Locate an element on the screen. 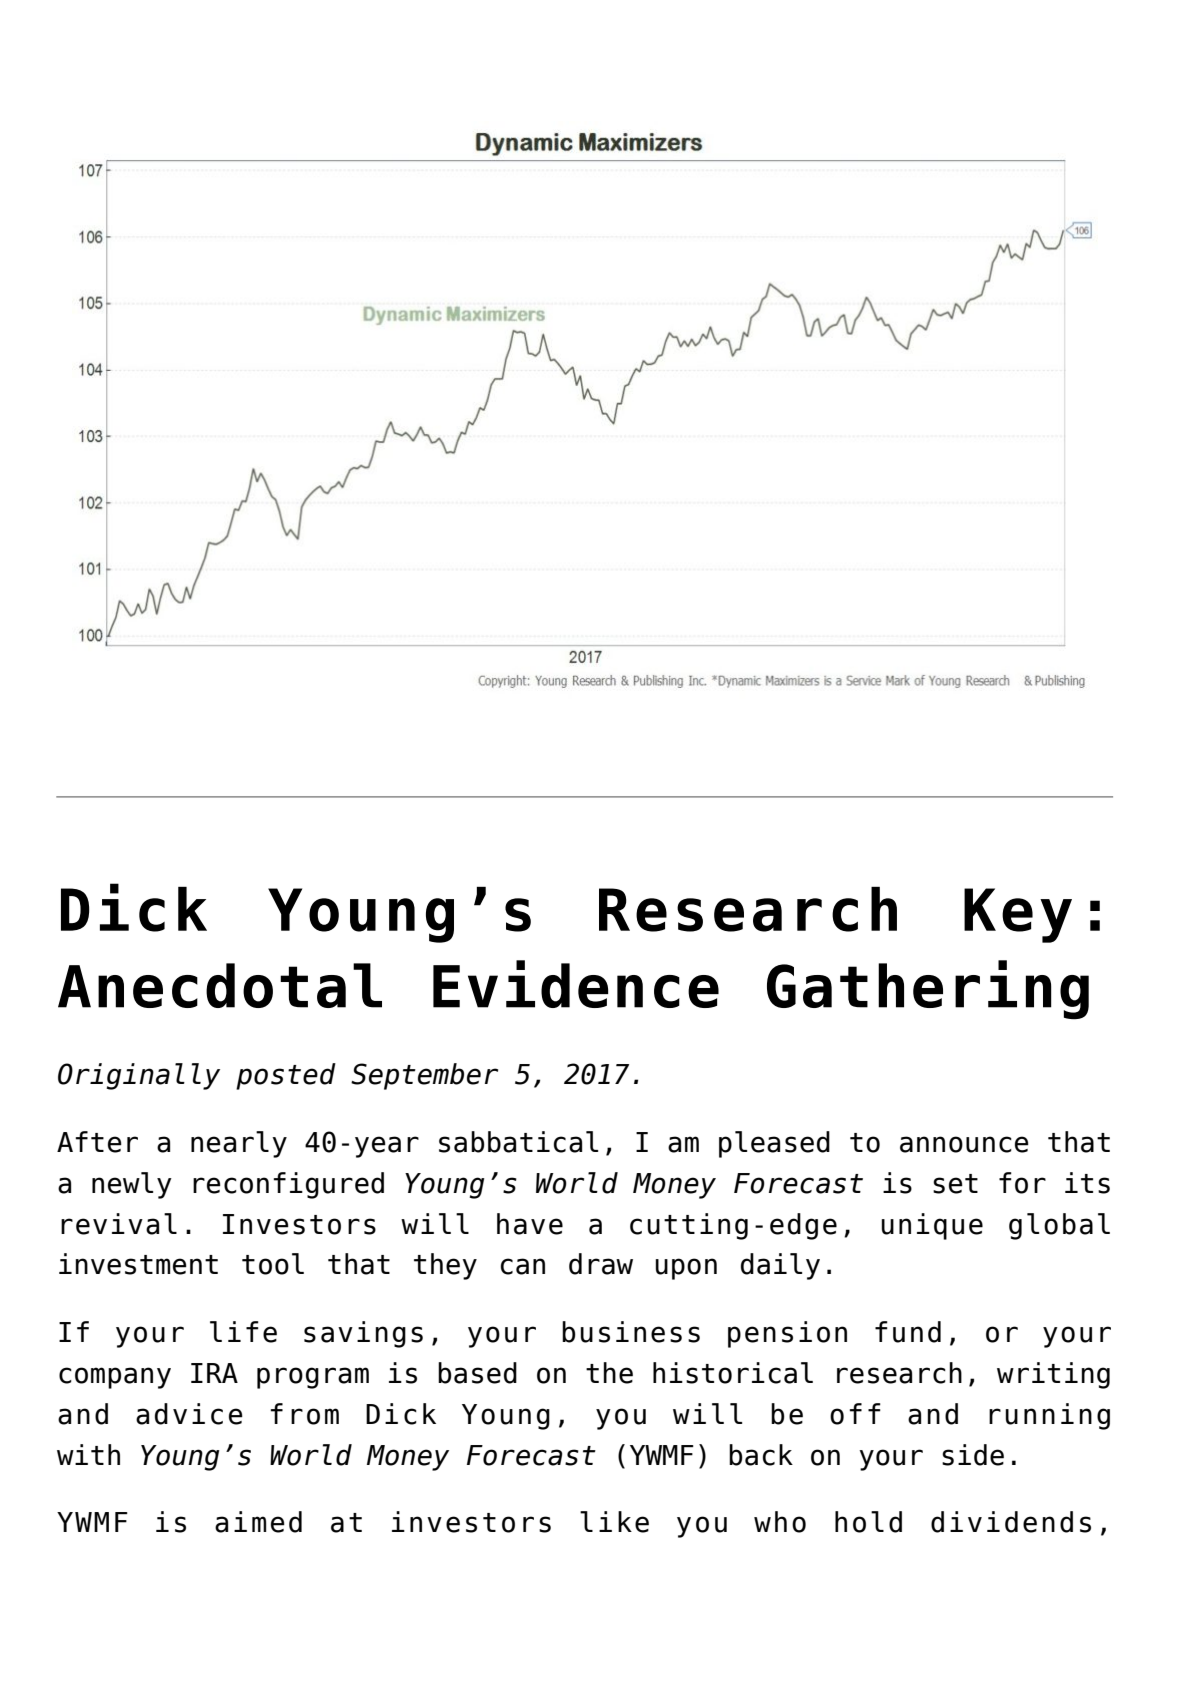 Image resolution: width=1198 pixels, height=1694 pixels. writing is located at coordinates (1053, 1375).
